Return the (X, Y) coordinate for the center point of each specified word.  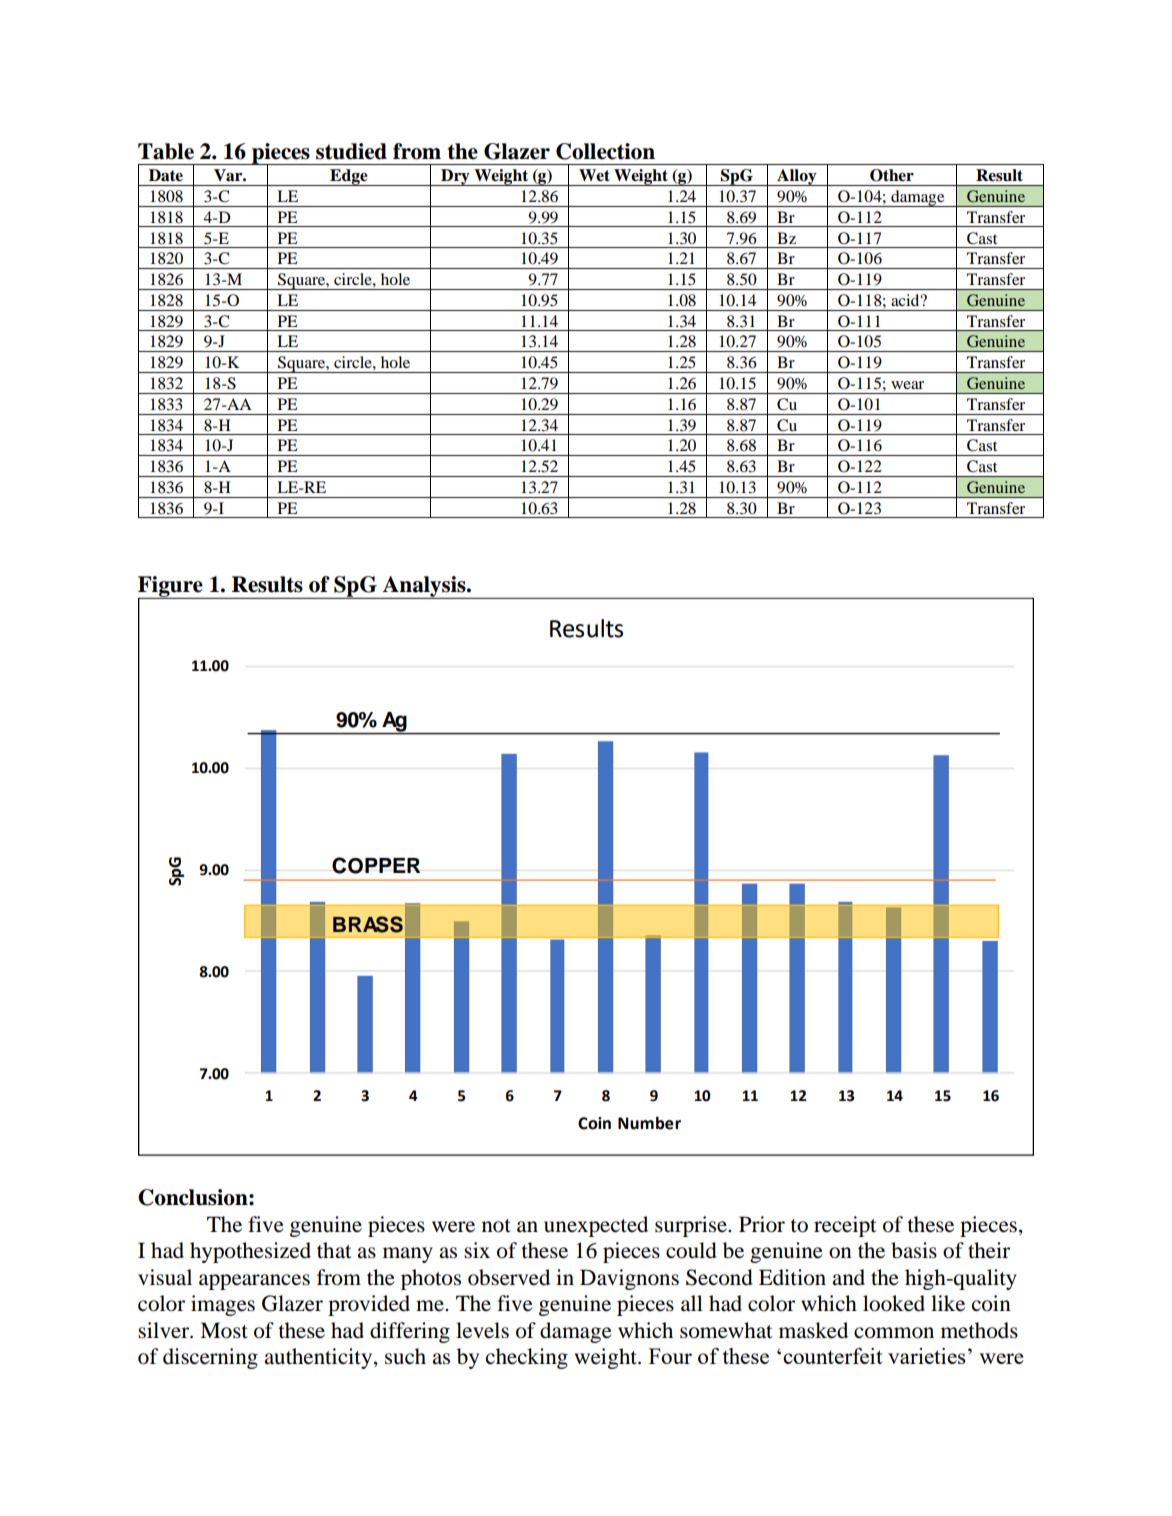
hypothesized (250, 1252)
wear (907, 385)
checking (527, 1358)
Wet (594, 175)
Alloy (797, 177)
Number (649, 1123)
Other (892, 175)
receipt (845, 1226)
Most (224, 1330)
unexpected (596, 1226)
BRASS (368, 924)
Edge (349, 177)
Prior (762, 1224)
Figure (171, 588)
